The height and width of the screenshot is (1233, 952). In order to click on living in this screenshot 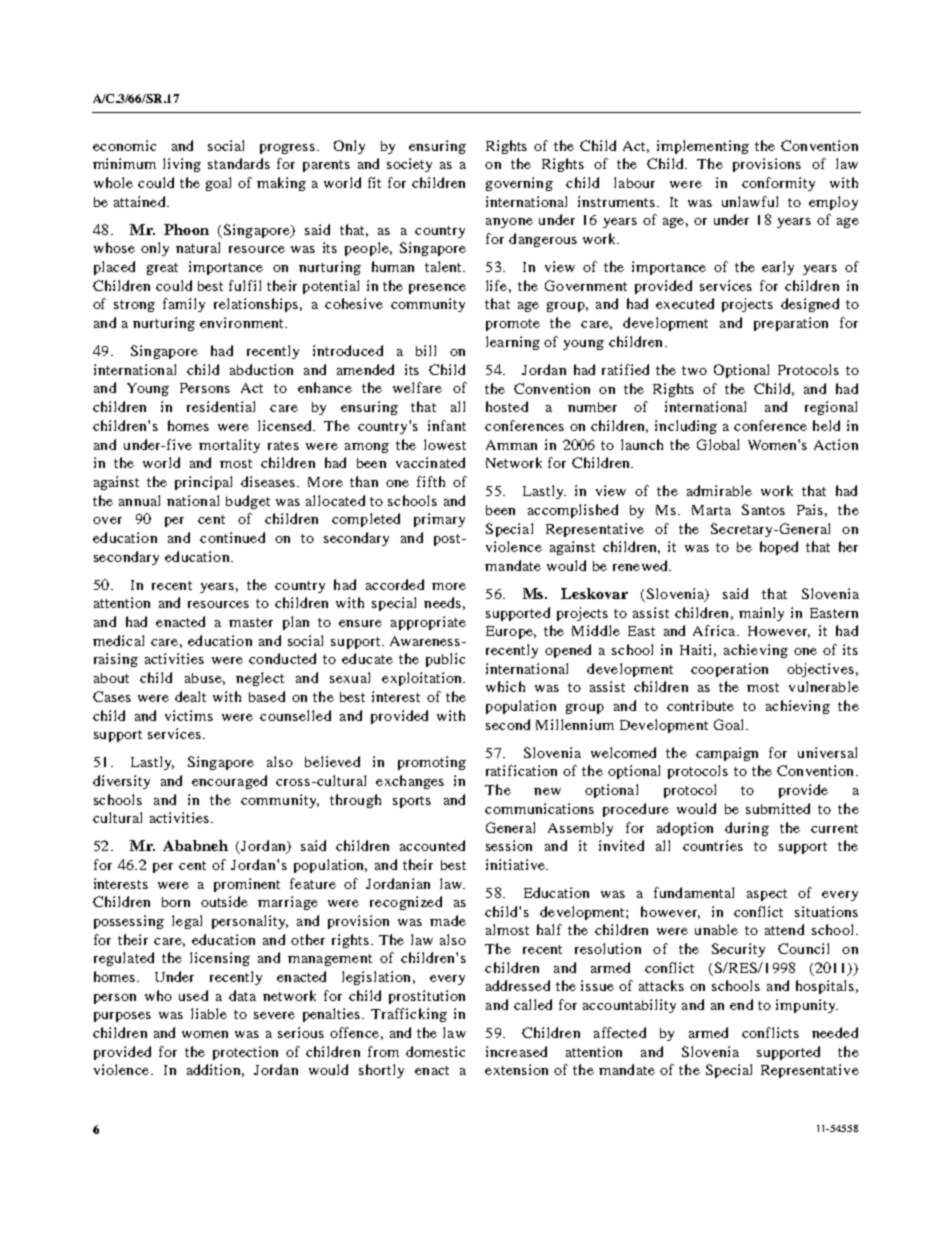, I will do `click(182, 165)`.
